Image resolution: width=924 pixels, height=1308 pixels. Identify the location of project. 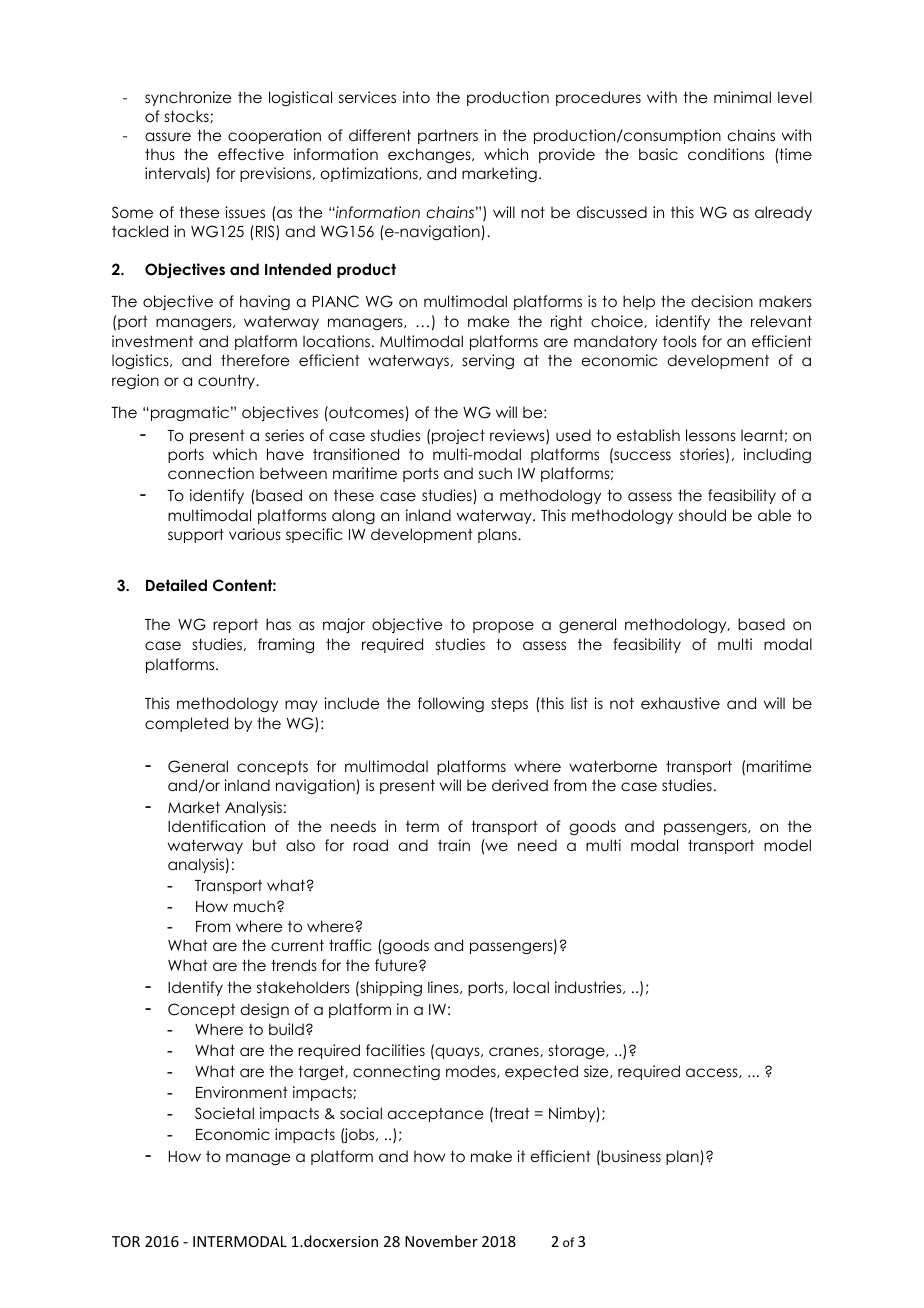
(458, 436).
